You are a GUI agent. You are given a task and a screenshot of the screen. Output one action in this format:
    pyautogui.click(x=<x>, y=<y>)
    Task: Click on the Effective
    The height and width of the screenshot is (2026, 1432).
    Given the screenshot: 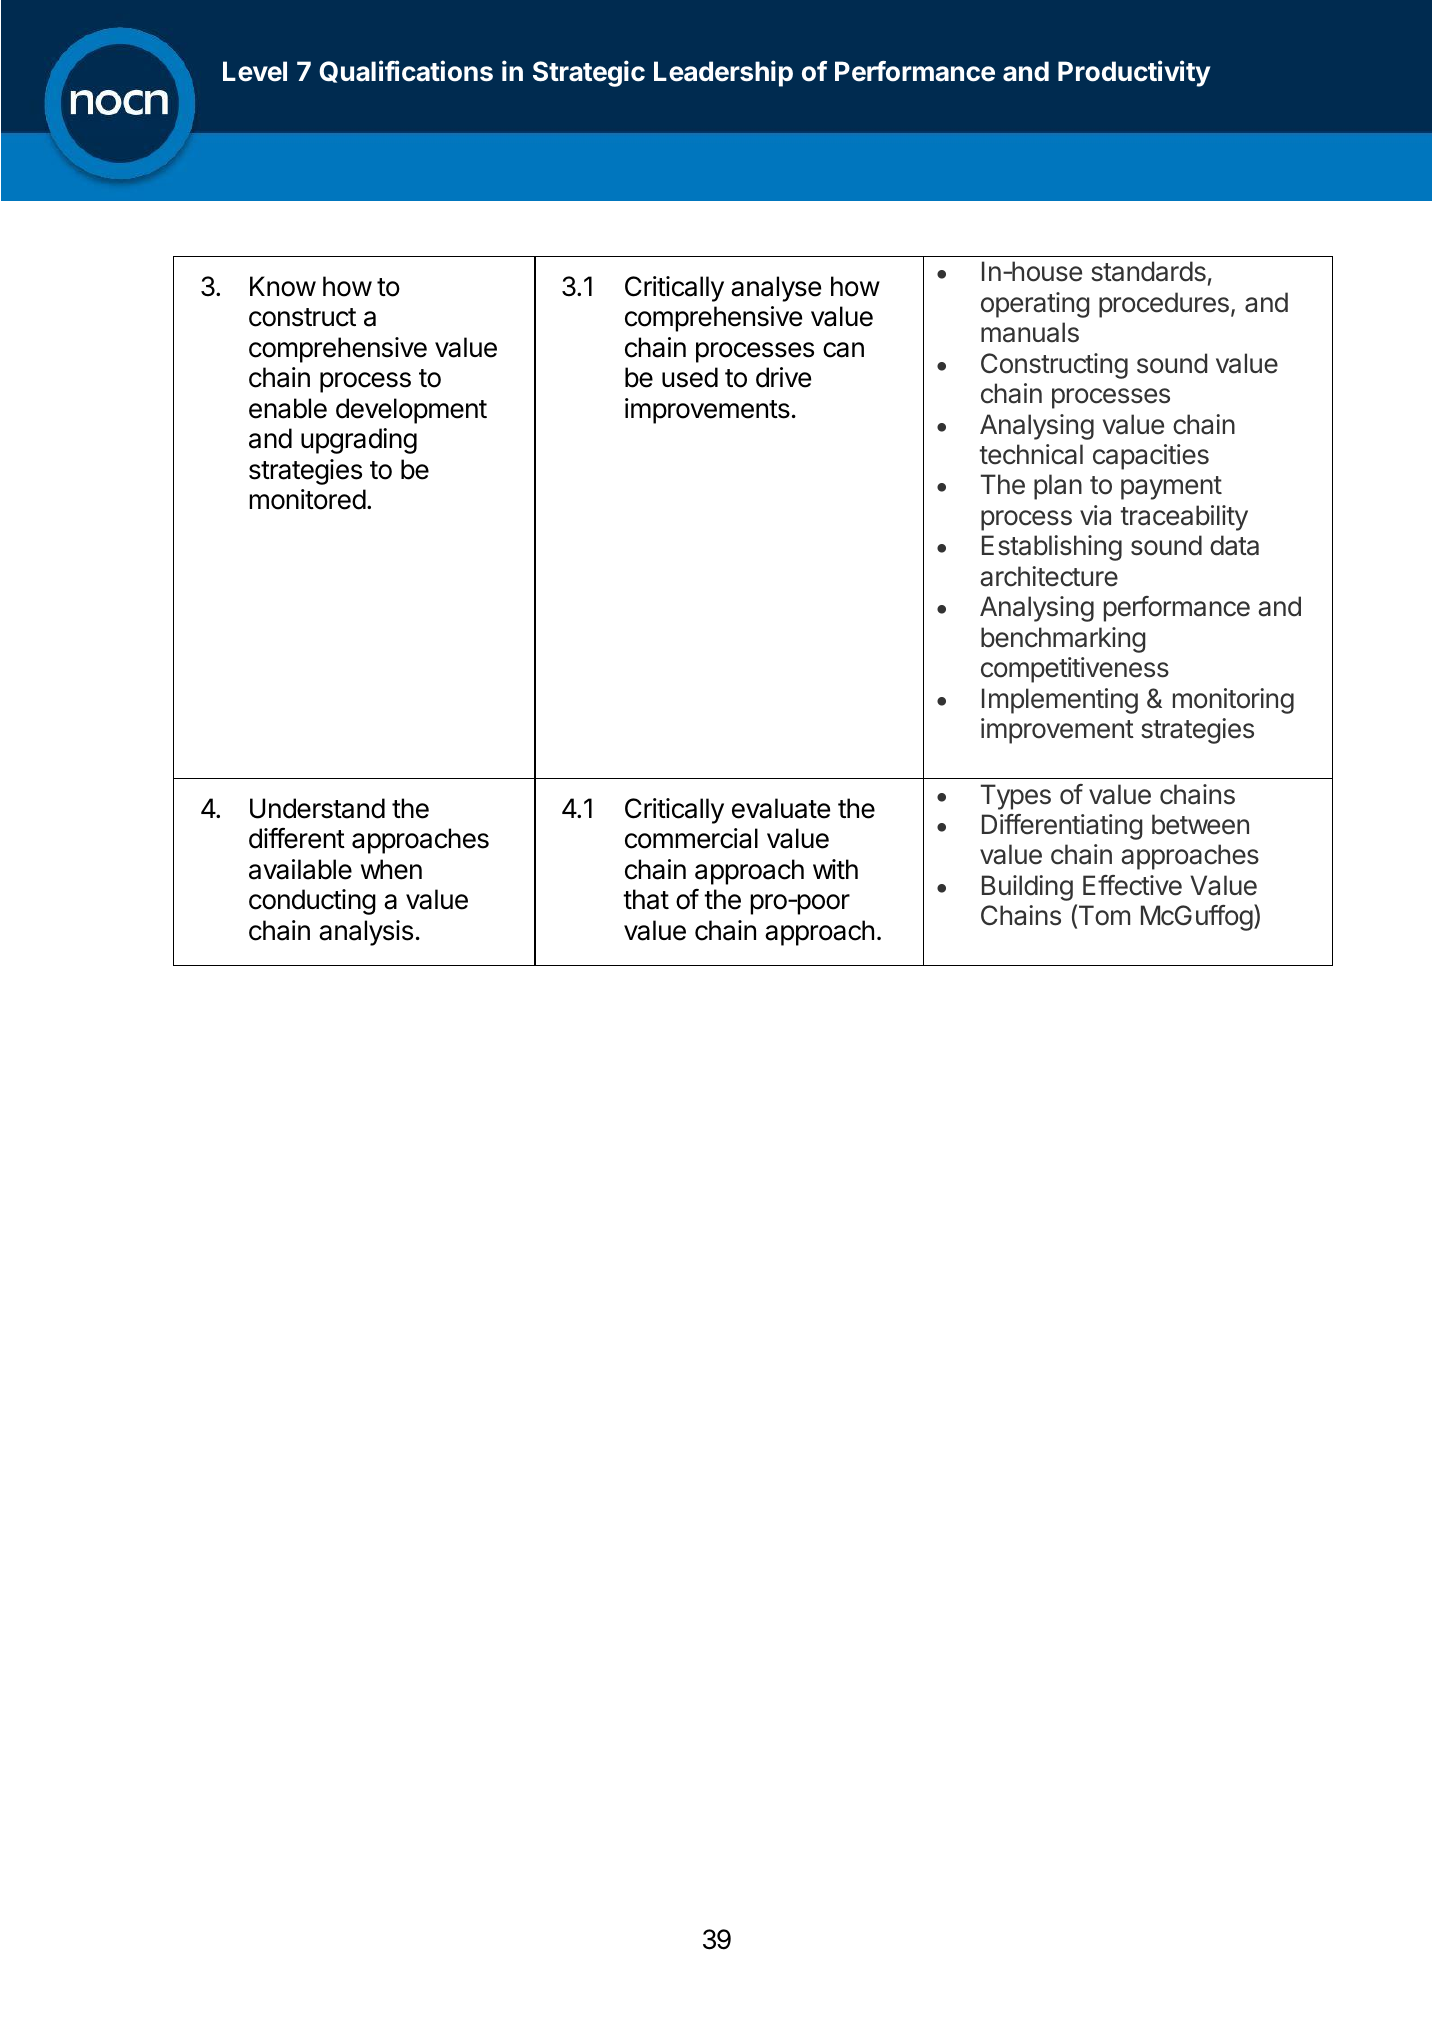 What is the action you would take?
    pyautogui.click(x=1132, y=885)
